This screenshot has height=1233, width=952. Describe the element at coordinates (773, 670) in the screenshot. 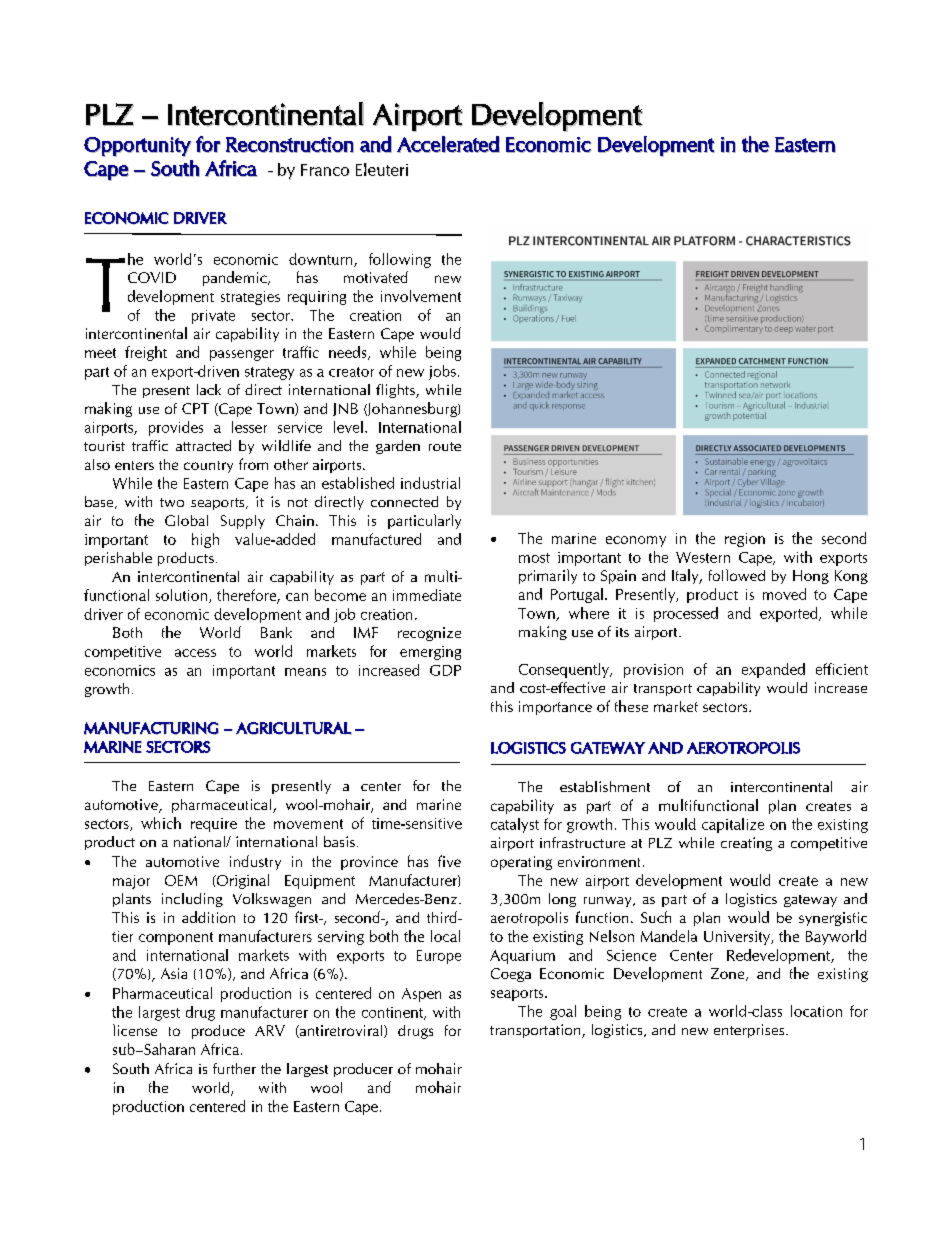

I see `expanded` at that location.
